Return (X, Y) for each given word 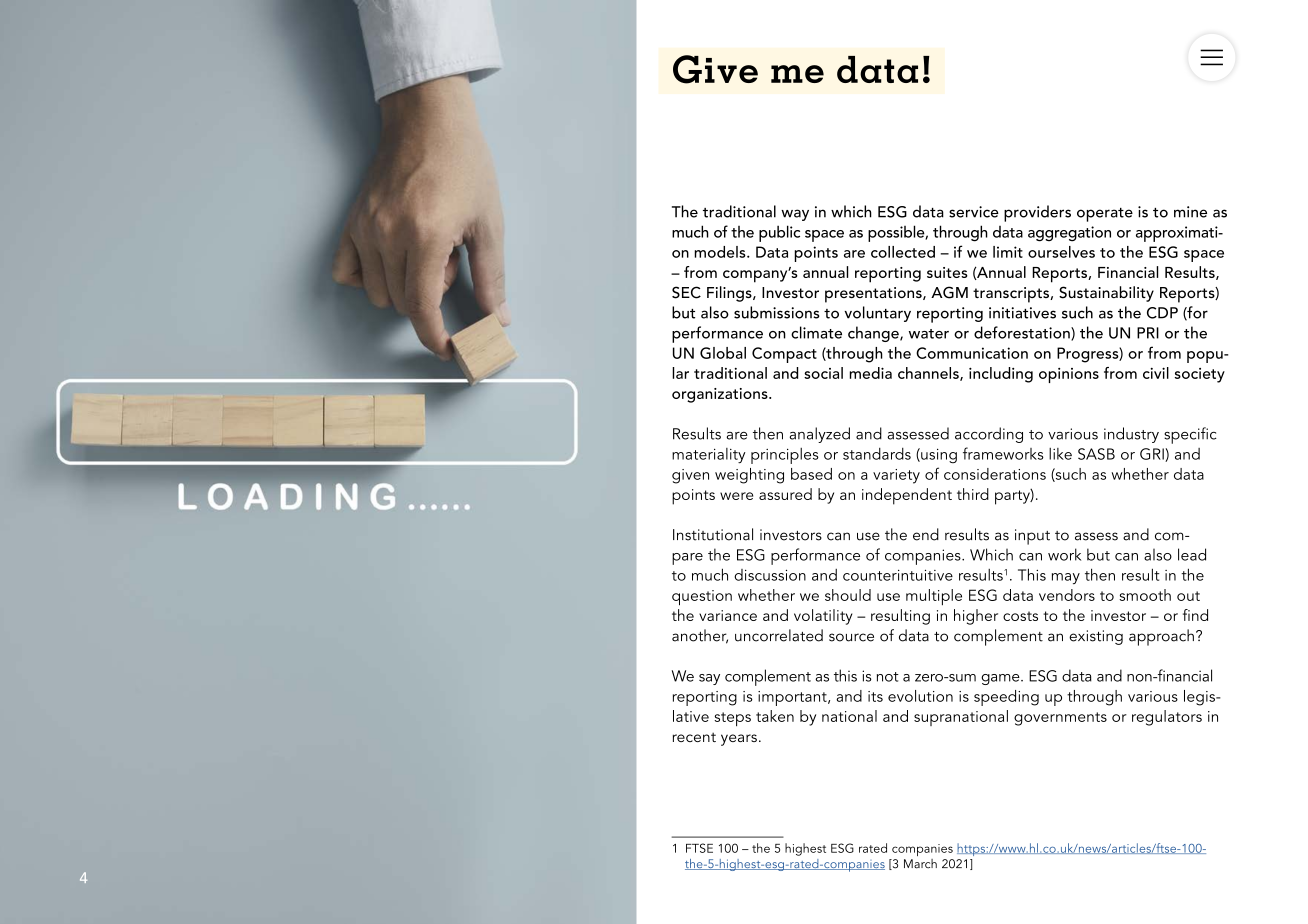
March (920, 864)
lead (1192, 554)
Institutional (713, 534)
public (779, 233)
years (739, 740)
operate (1105, 215)
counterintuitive (898, 575)
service (974, 212)
